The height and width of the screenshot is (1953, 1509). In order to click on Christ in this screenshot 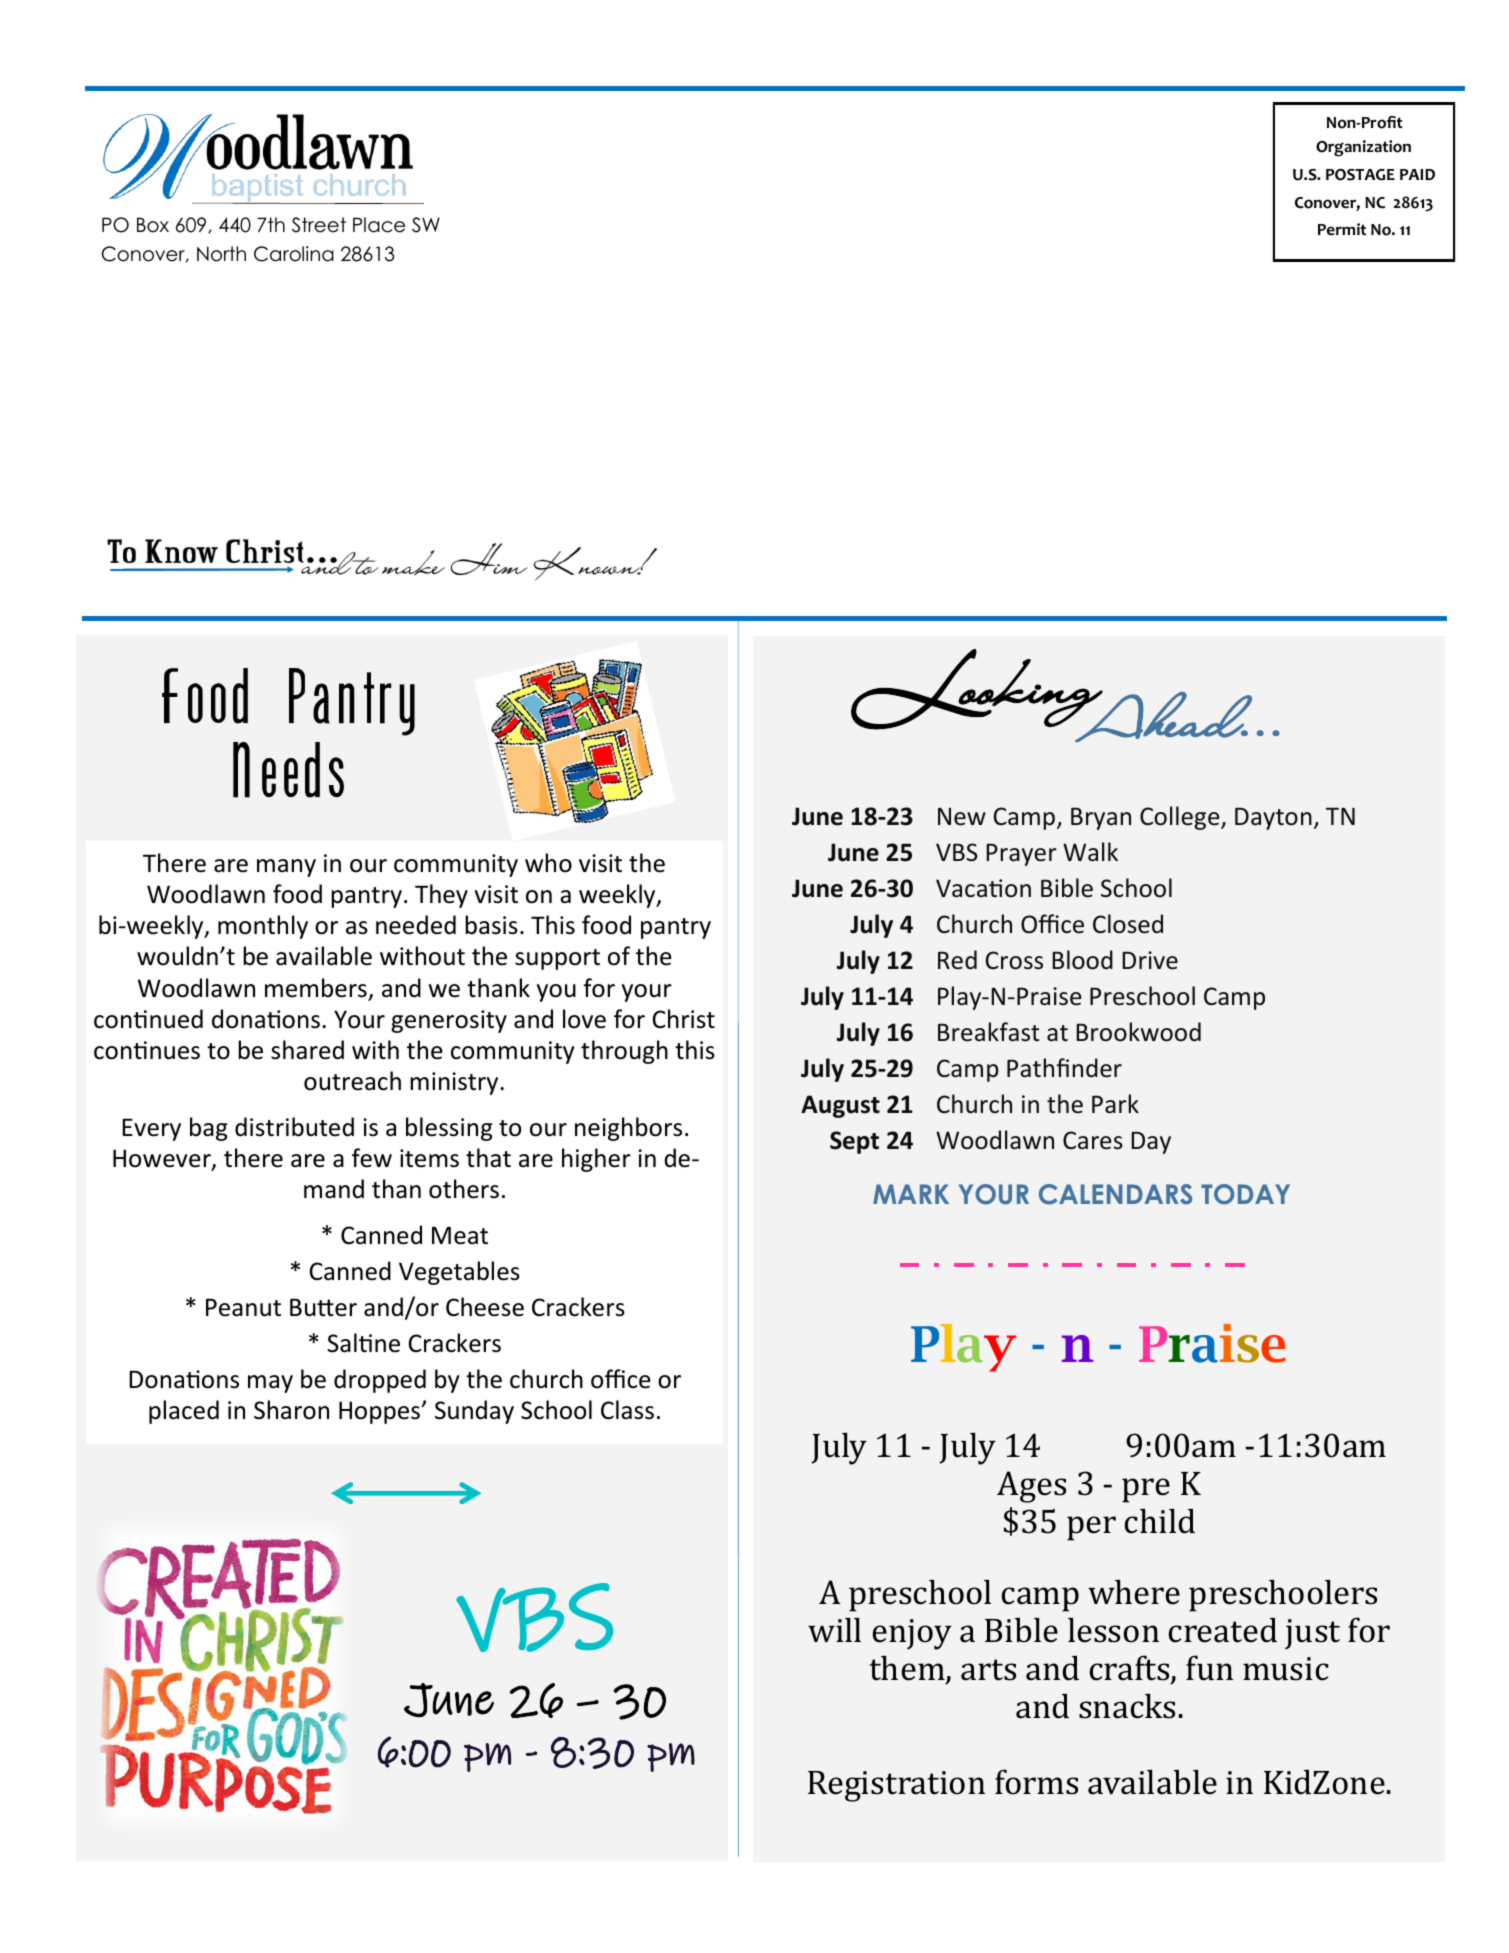, I will do `click(684, 1019)`.
